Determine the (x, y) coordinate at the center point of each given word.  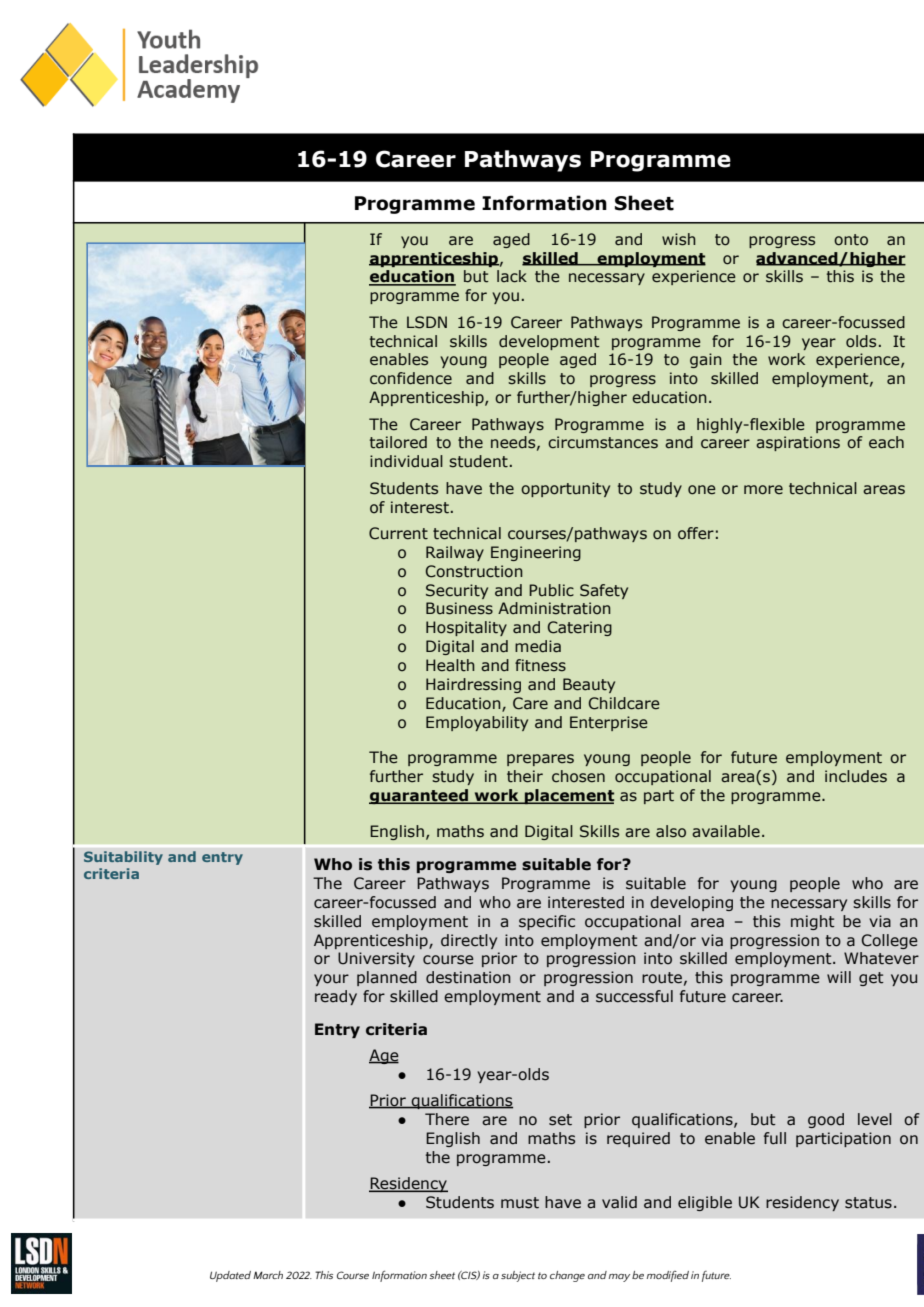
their (525, 776)
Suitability (123, 858)
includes (856, 776)
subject (518, 1276)
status (868, 1203)
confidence (411, 378)
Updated (230, 1276)
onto (851, 240)
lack (512, 276)
